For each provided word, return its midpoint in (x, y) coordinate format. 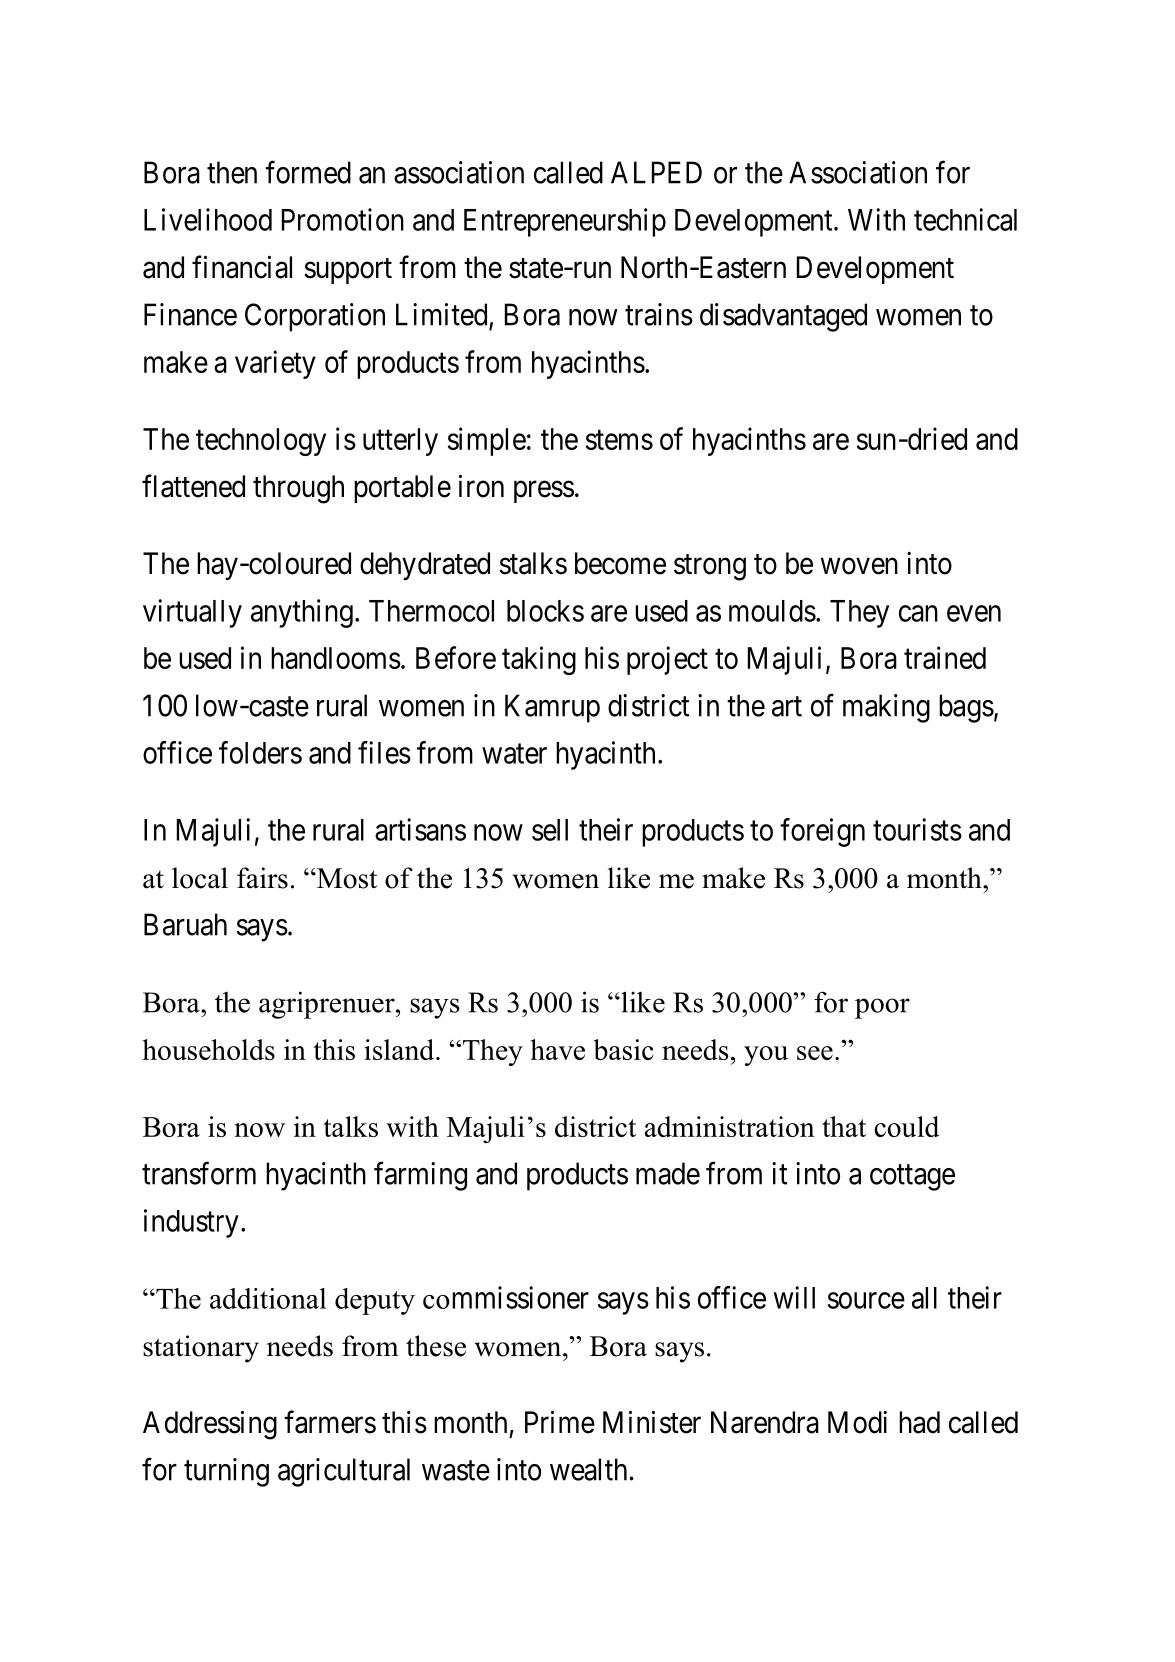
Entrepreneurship (565, 222)
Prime (560, 1422)
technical (965, 219)
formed (308, 172)
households (209, 1049)
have (558, 1049)
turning (226, 1472)
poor (882, 1008)
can (918, 613)
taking (539, 660)
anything (302, 613)
